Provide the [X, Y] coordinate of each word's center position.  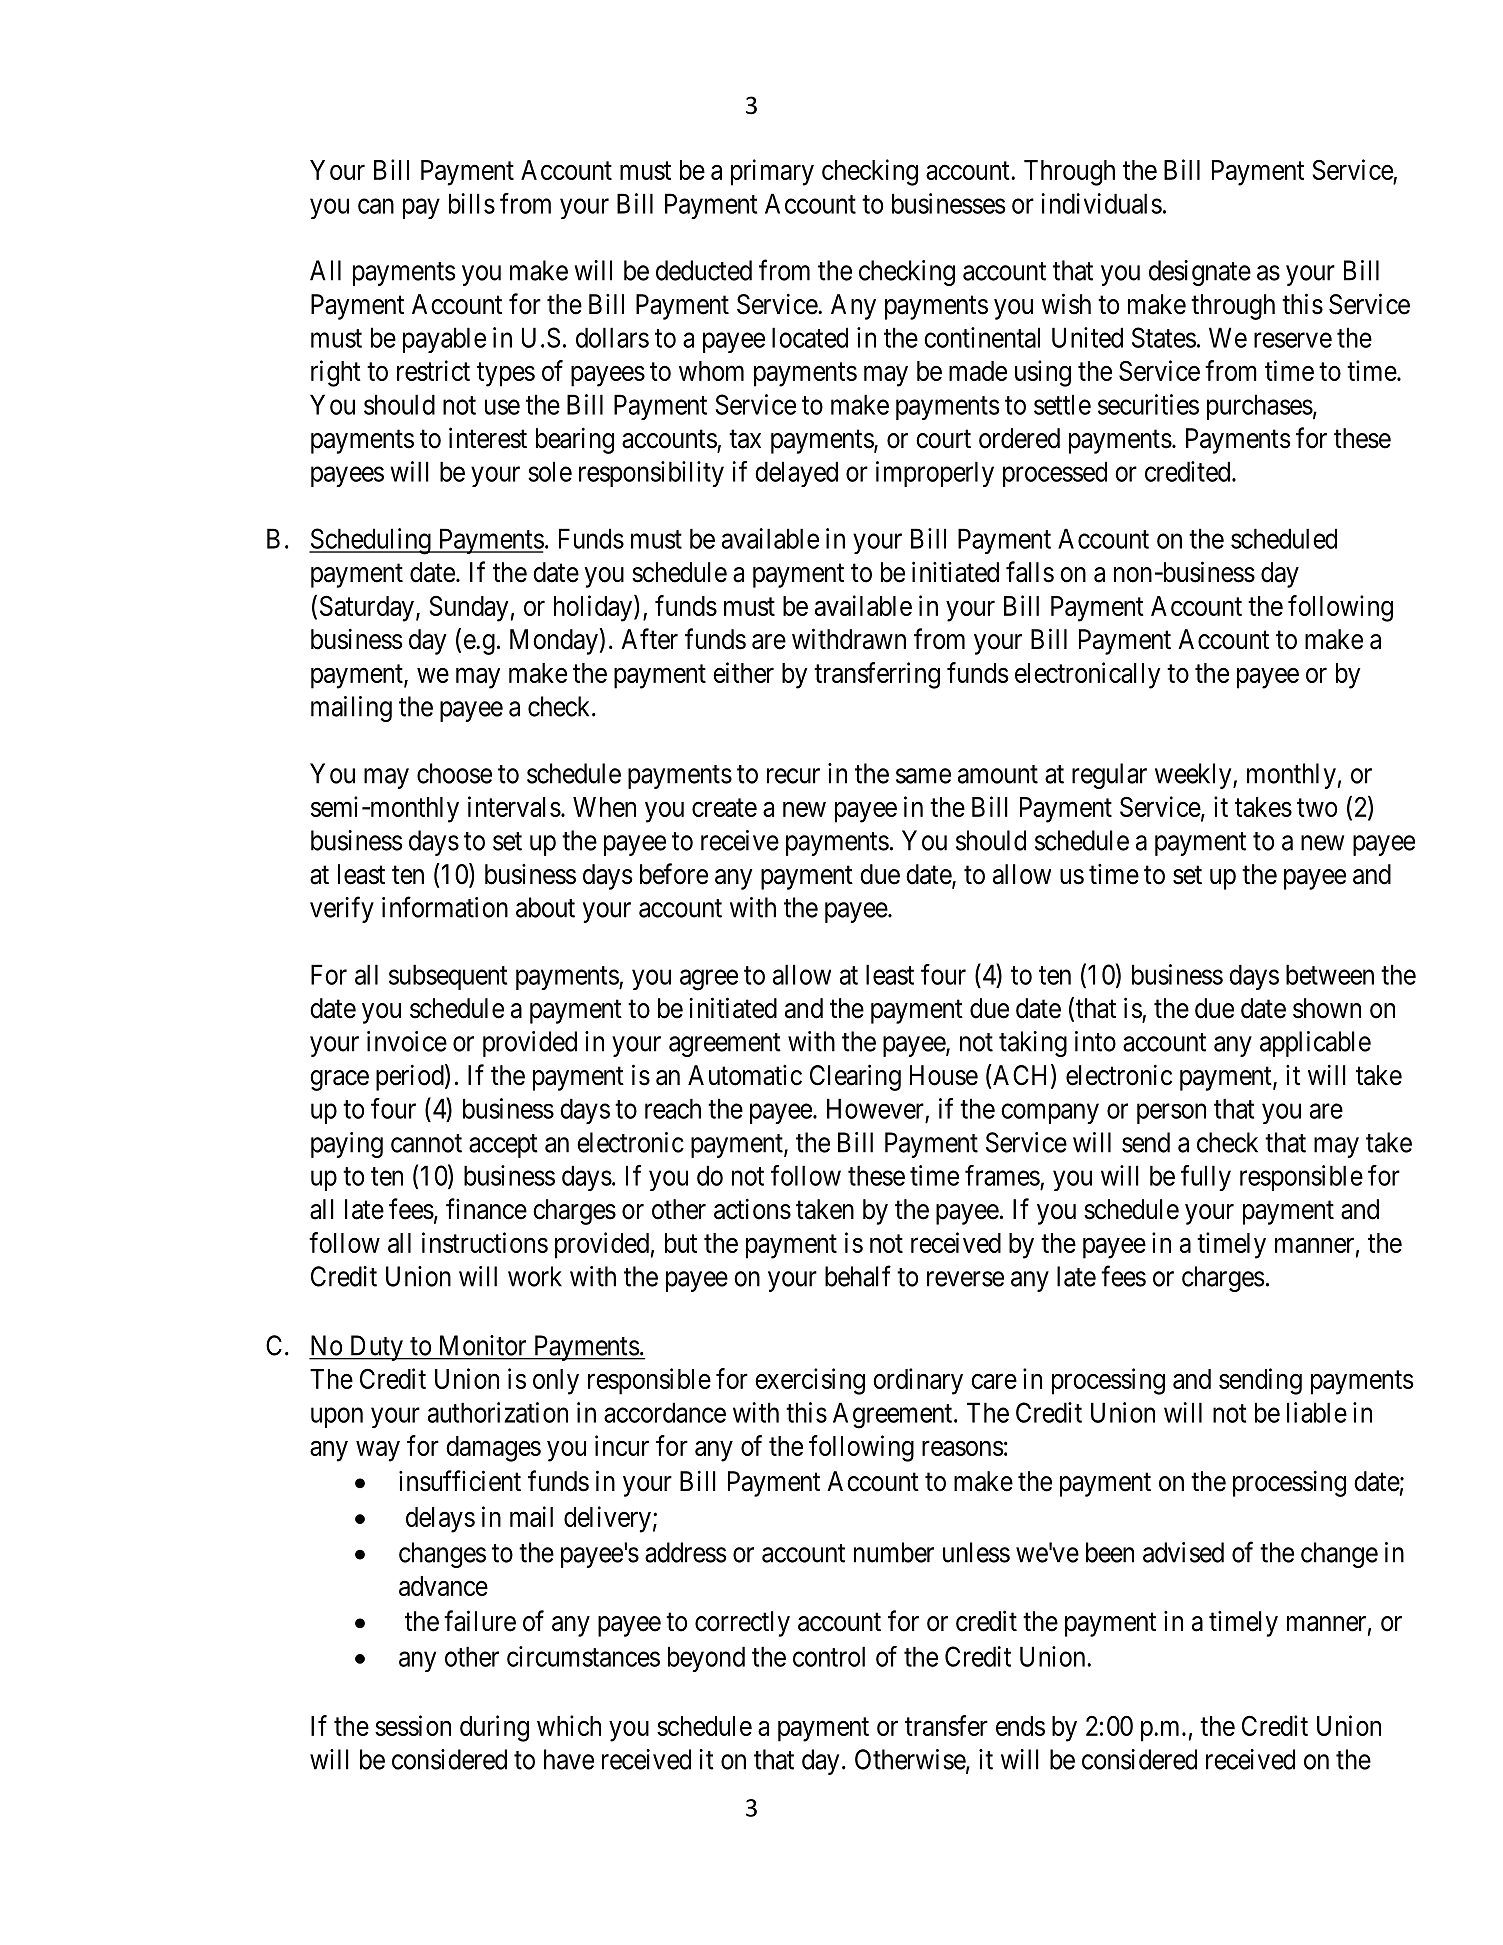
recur [793, 776]
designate [1200, 273]
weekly [1194, 776]
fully [1206, 1178]
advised [1183, 1552]
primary [772, 172]
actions [752, 1209]
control [829, 1656]
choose [454, 773]
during [494, 1728]
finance [486, 1209]
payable [444, 340]
